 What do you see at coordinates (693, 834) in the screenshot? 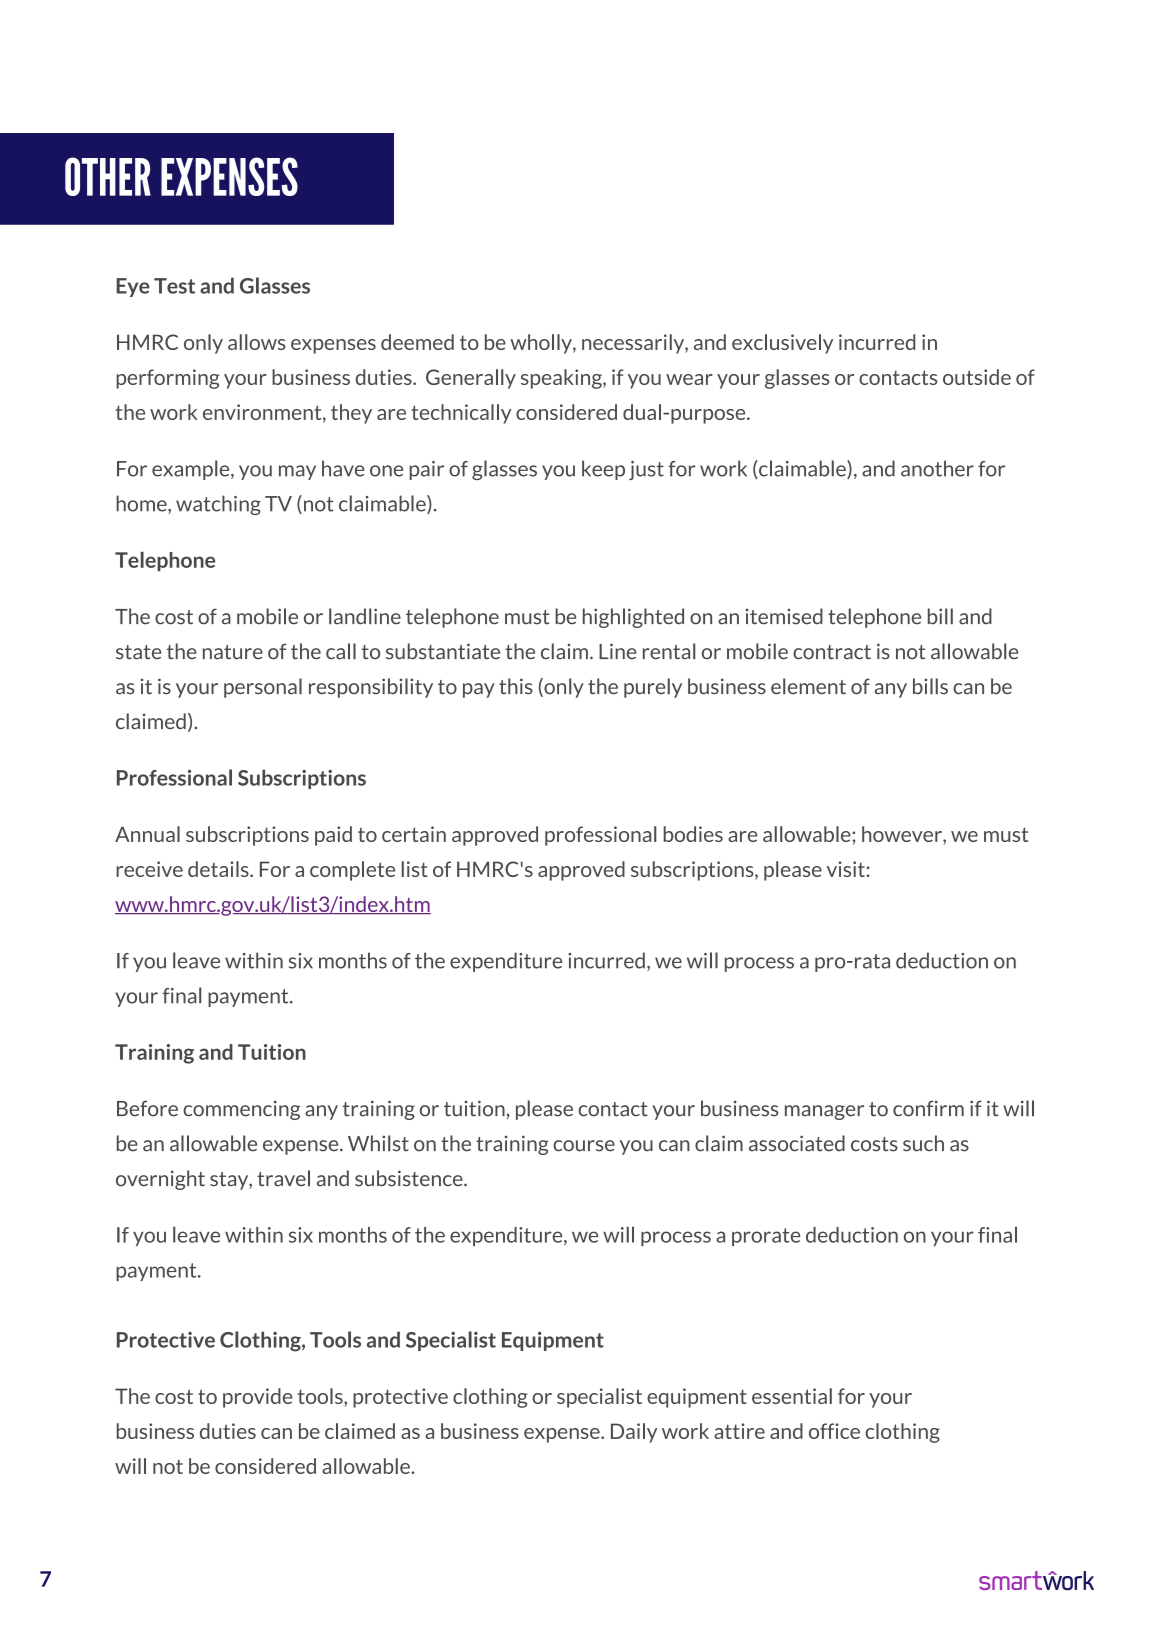
I see `bodies` at bounding box center [693, 834].
